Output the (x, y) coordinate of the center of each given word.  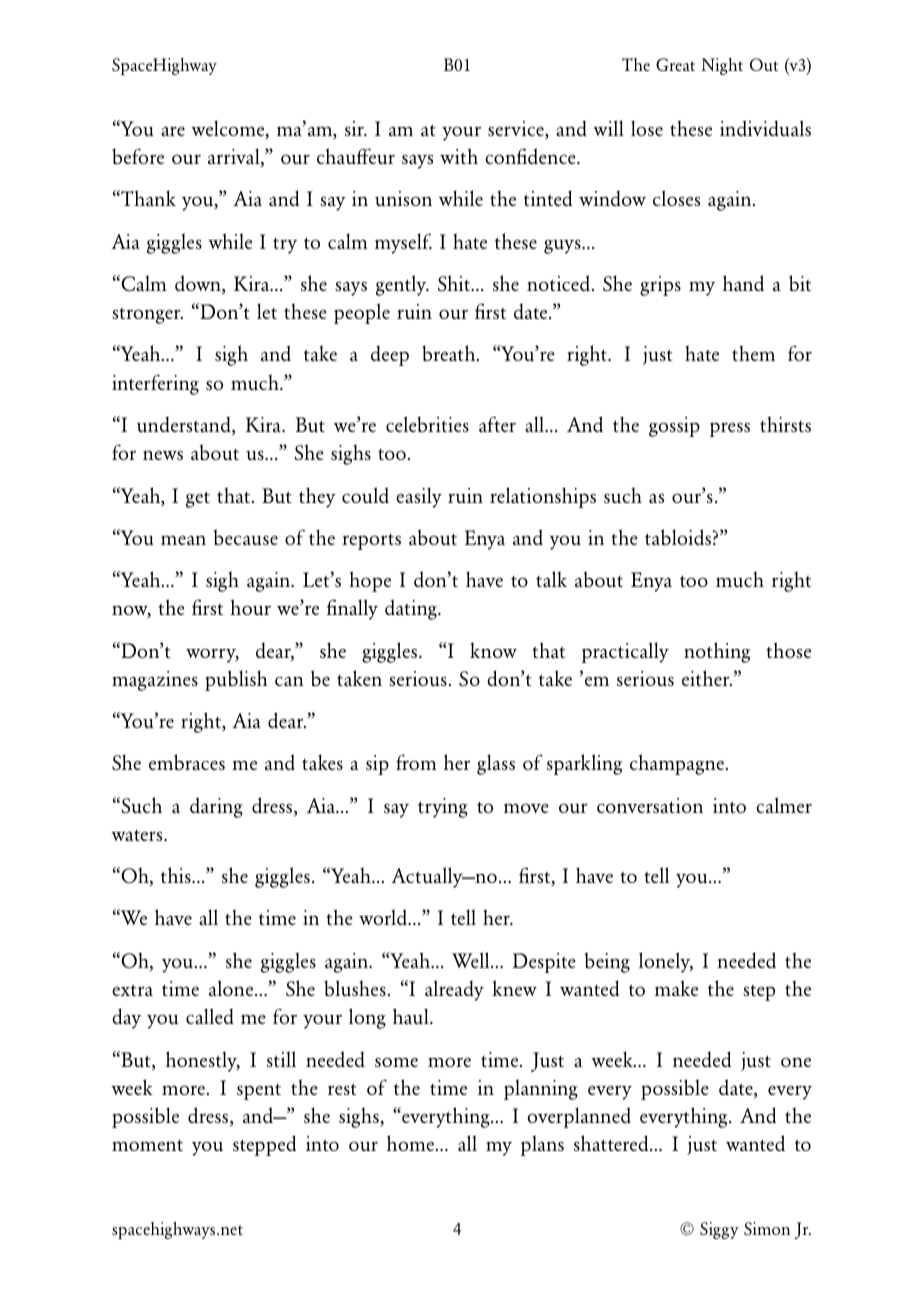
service (517, 130)
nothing (717, 652)
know (493, 650)
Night (722, 66)
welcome (229, 129)
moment (147, 1145)
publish (236, 680)
